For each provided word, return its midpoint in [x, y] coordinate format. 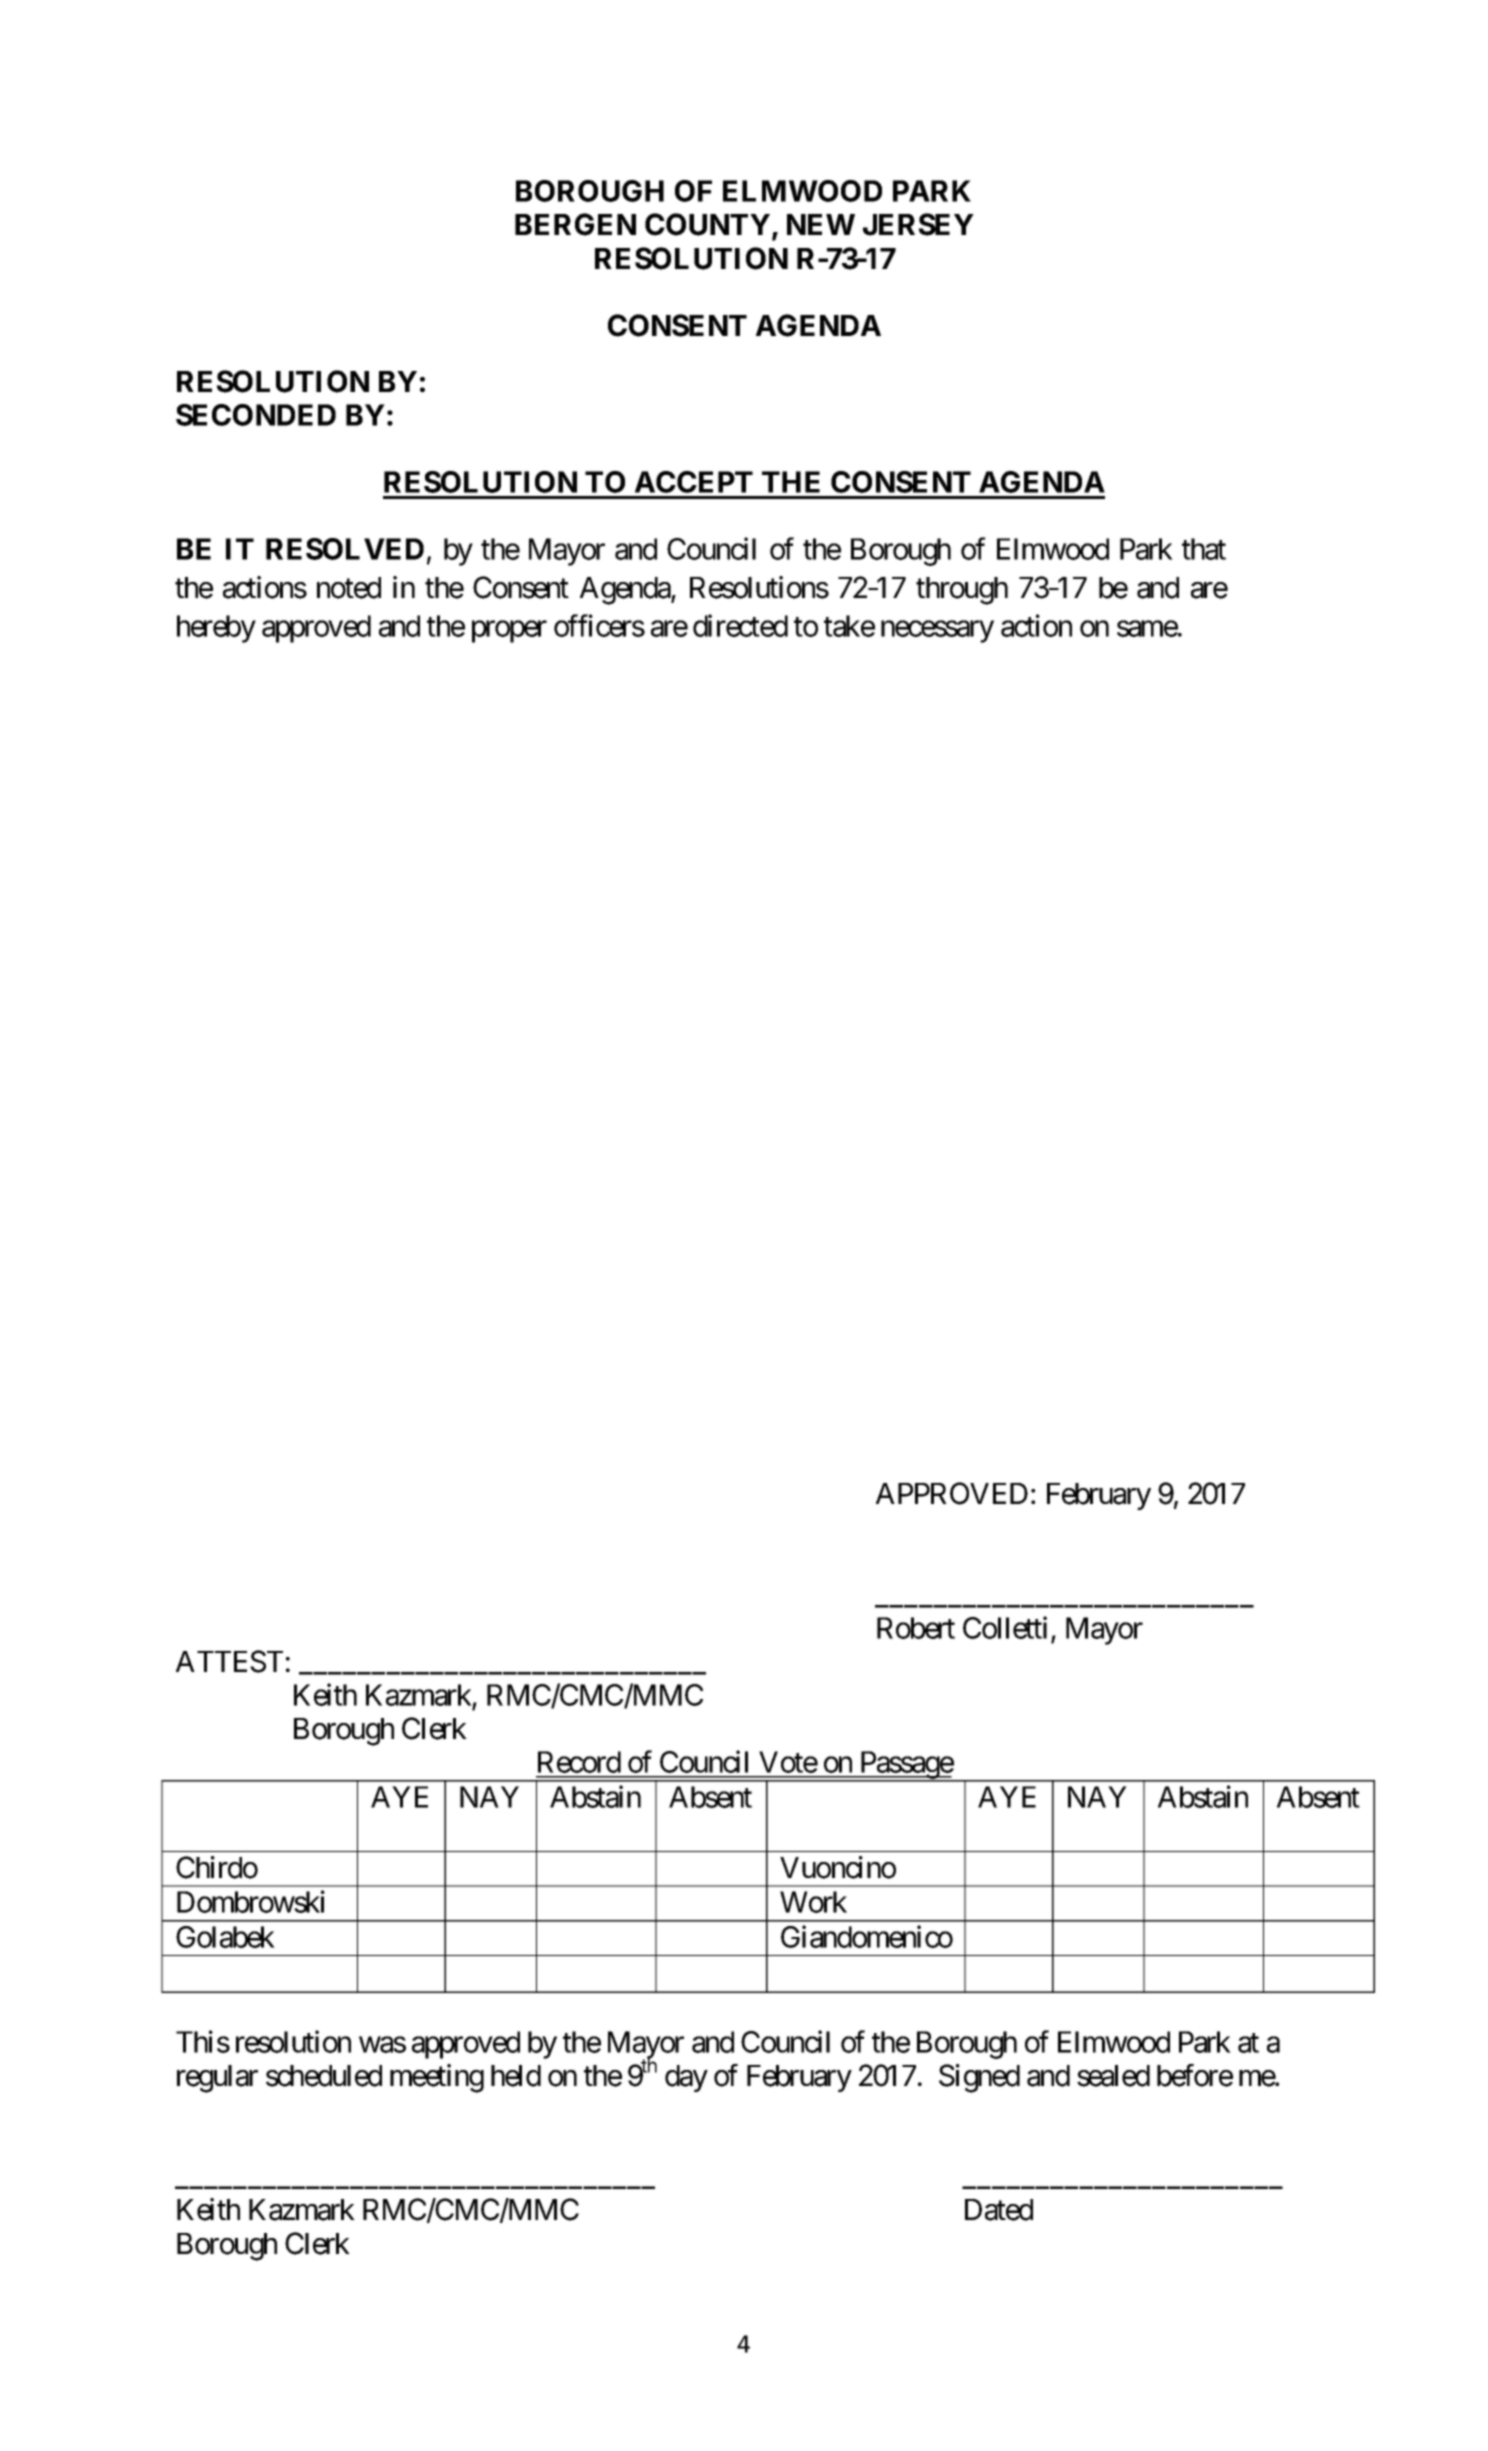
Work [813, 1902]
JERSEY [918, 224]
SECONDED [256, 415]
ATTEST [229, 1661]
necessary [937, 632]
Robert [916, 1628]
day [686, 2078]
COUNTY [707, 224]
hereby [216, 629]
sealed [1113, 2076]
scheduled [324, 2076]
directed [740, 625]
